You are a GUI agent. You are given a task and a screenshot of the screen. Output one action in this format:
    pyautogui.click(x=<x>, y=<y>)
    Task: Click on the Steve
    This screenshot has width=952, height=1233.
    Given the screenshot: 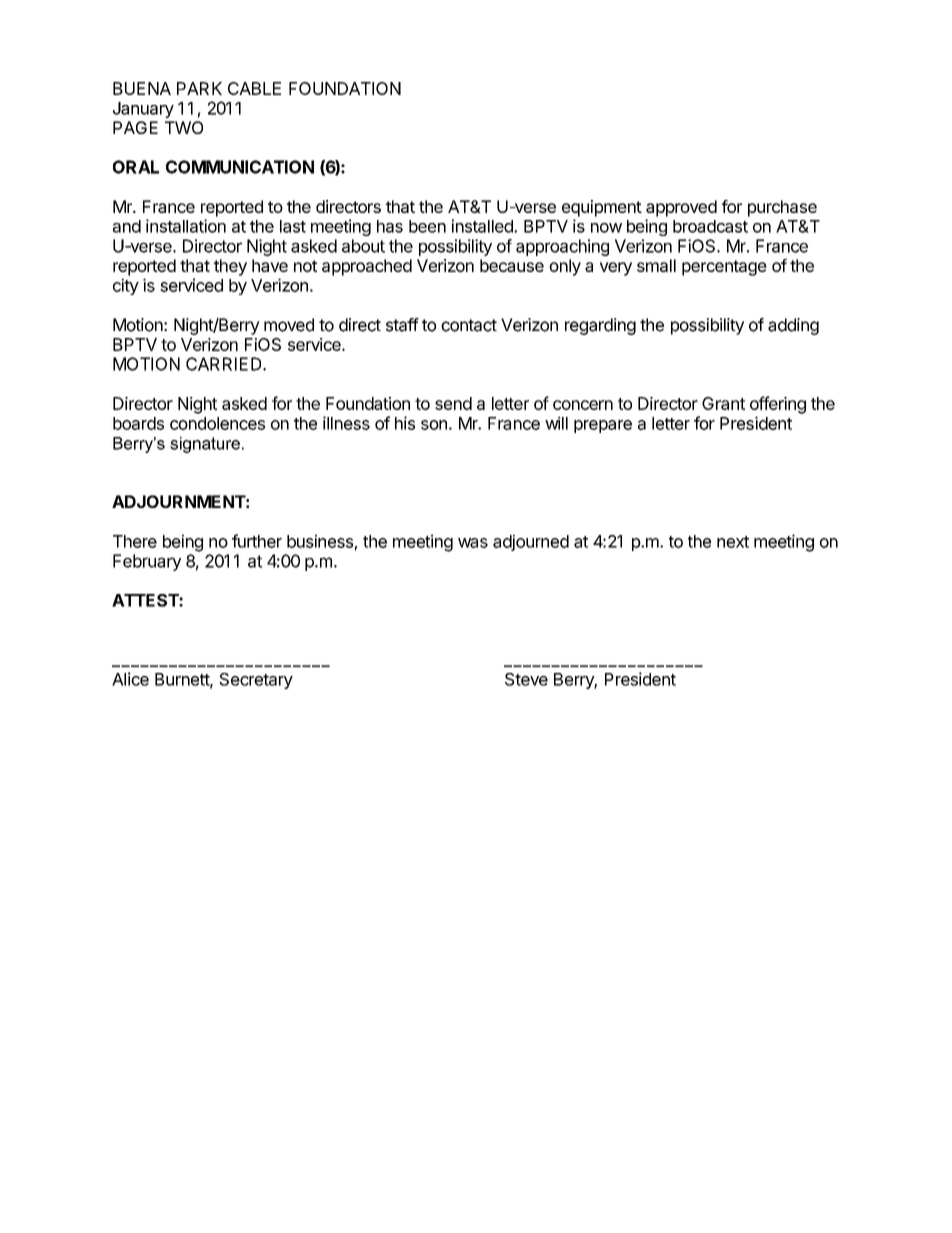 What is the action you would take?
    pyautogui.click(x=526, y=679)
